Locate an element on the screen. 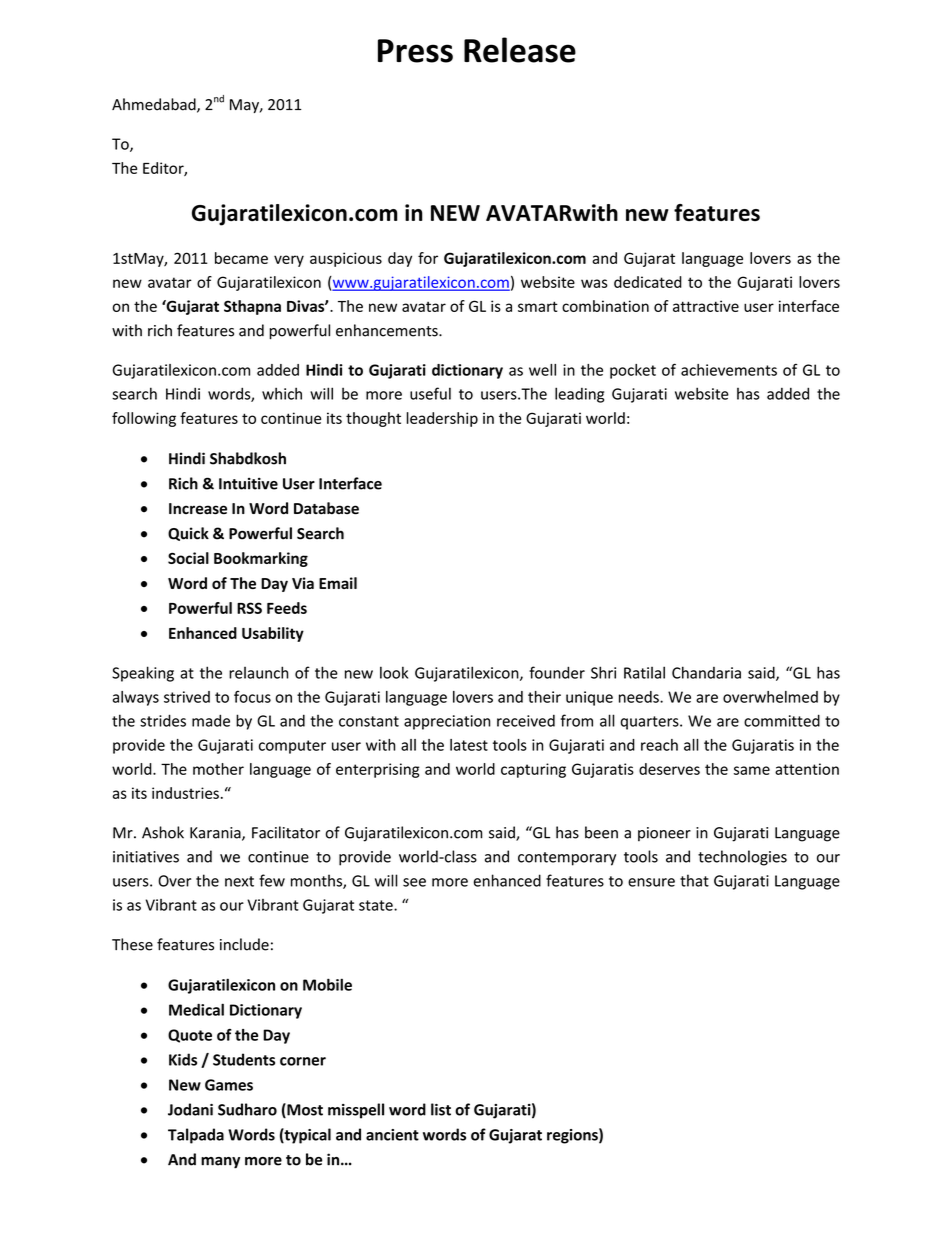 The image size is (952, 1233). RSS is located at coordinates (249, 608).
